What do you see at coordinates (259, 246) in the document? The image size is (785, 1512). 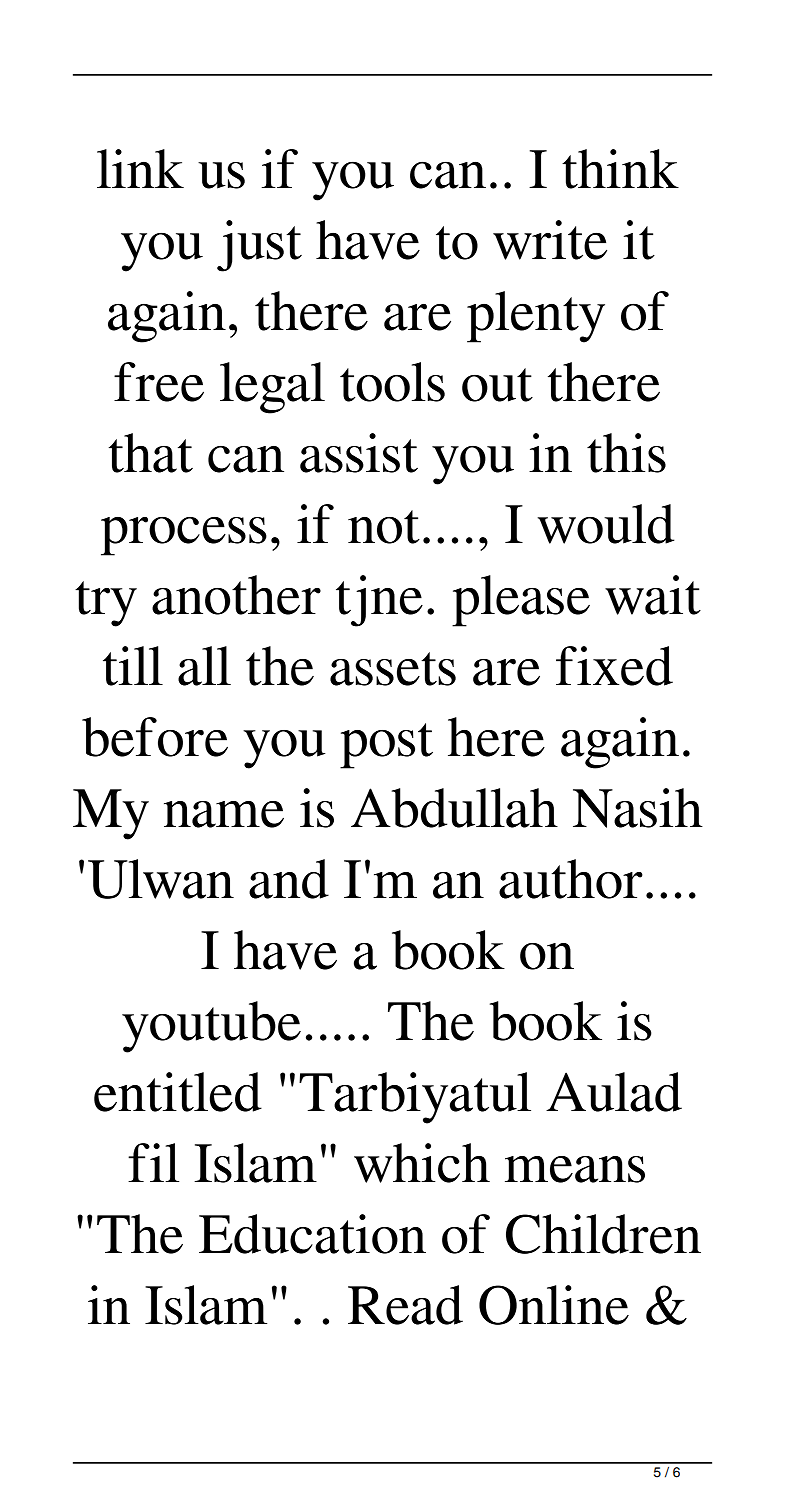 I see `just` at bounding box center [259, 246].
